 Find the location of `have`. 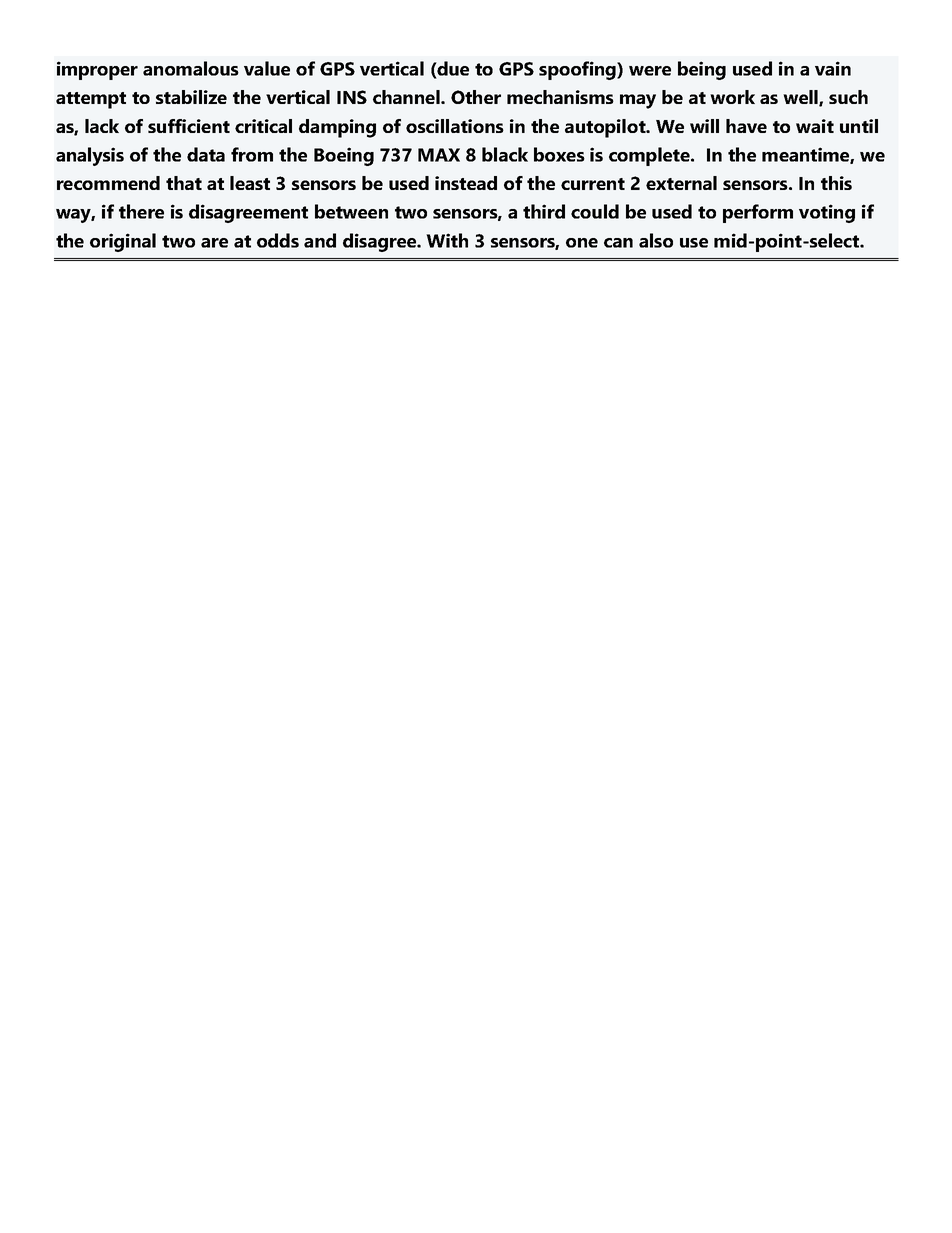

have is located at coordinates (746, 126).
